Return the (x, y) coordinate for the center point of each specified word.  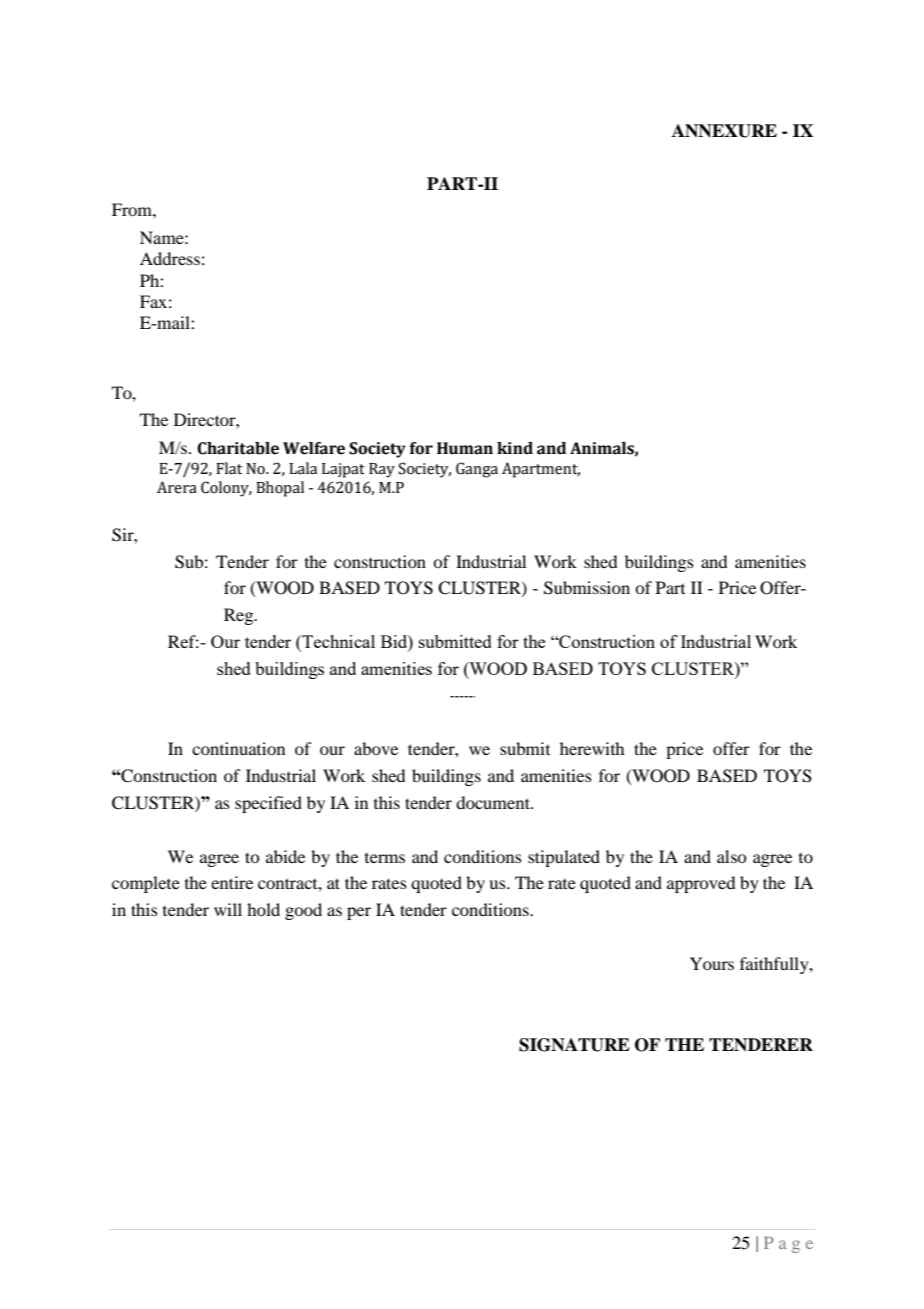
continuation (238, 748)
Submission (587, 588)
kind (515, 448)
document (494, 802)
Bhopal (280, 489)
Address (170, 258)
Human (465, 448)
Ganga (477, 470)
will (228, 909)
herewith (592, 748)
